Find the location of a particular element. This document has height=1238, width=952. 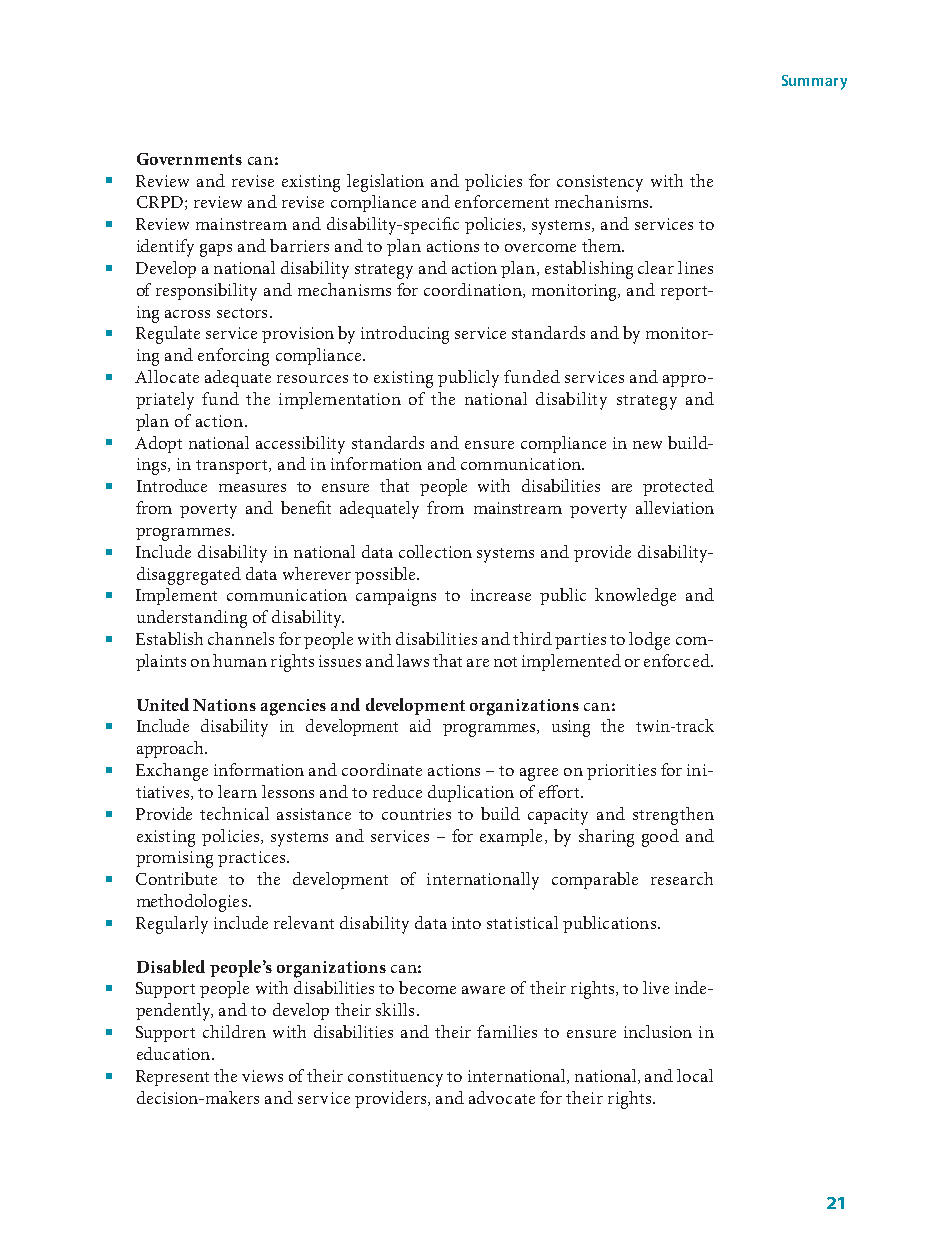

advocate is located at coordinates (502, 1097).
